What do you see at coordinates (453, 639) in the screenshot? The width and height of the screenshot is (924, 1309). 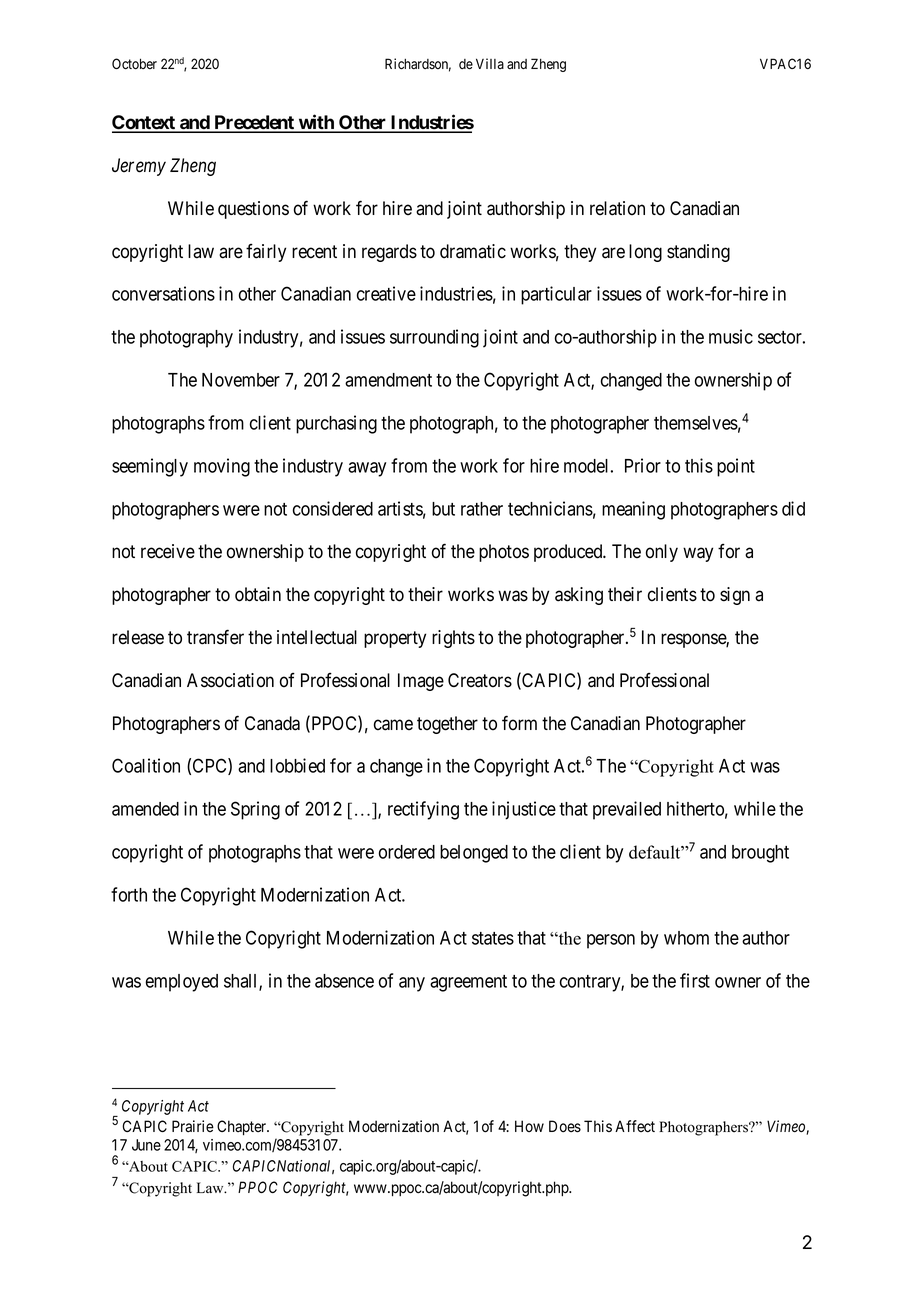 I see `rights` at bounding box center [453, 639].
